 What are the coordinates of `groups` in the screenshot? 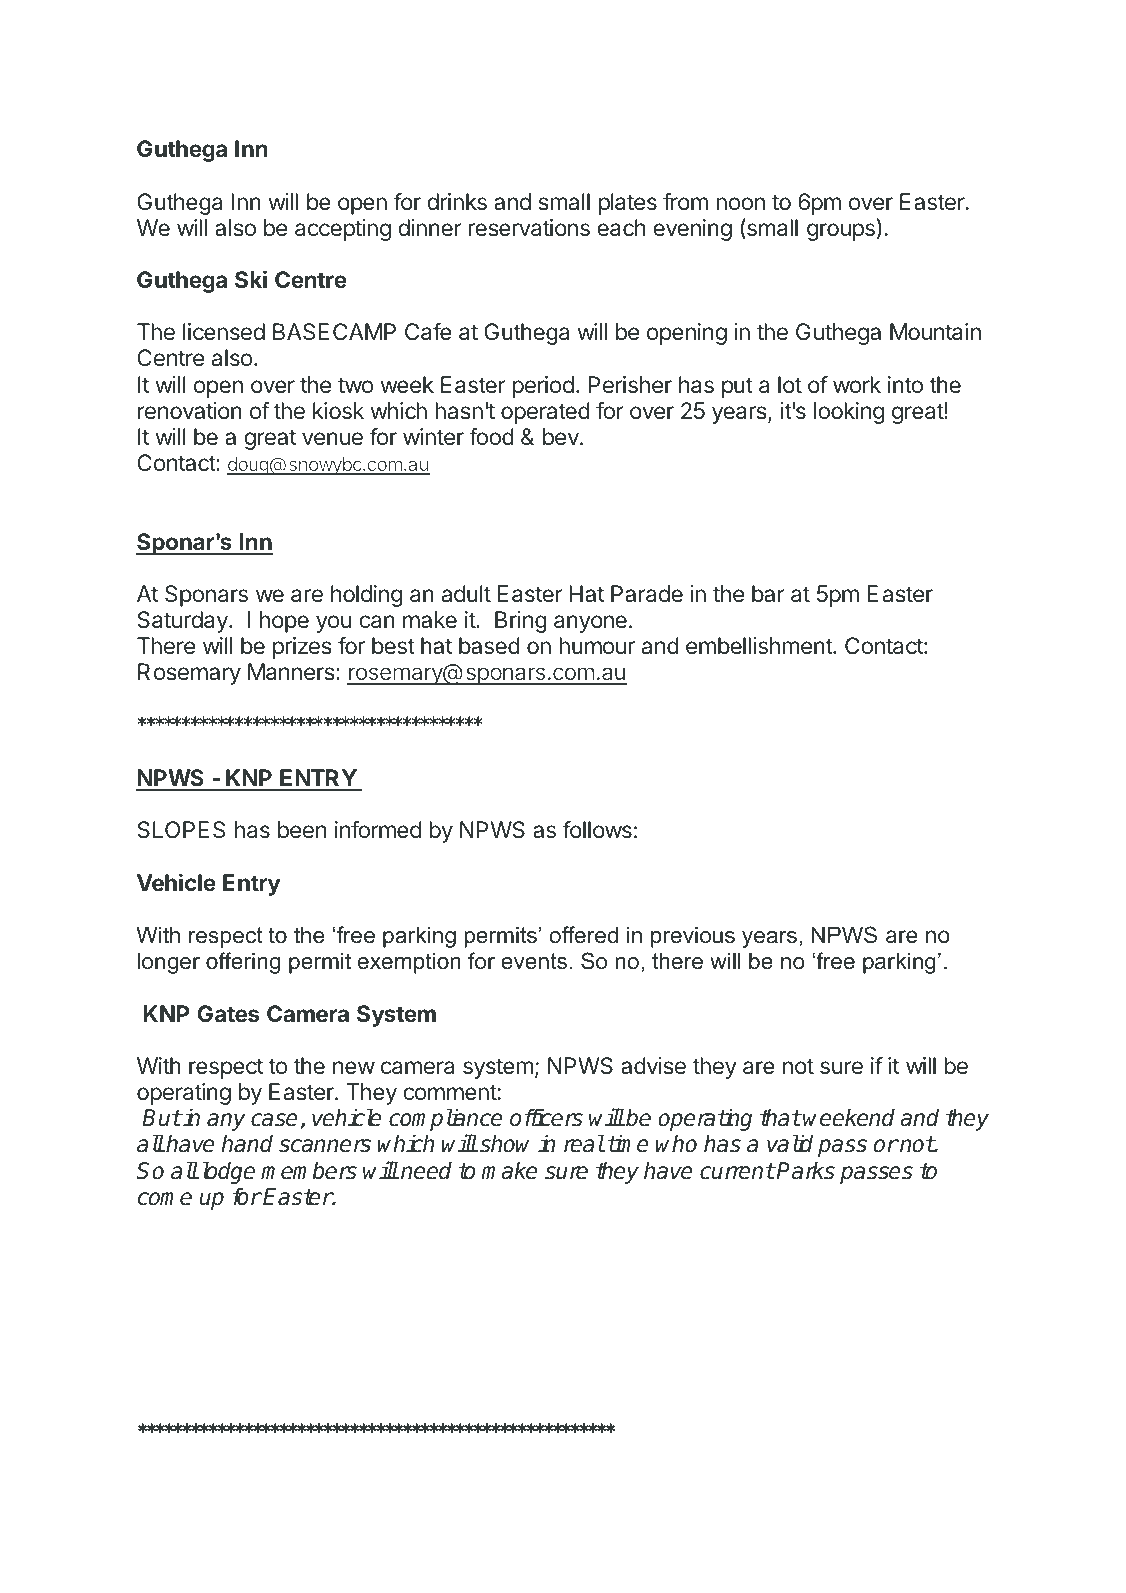 It's located at (841, 232).
